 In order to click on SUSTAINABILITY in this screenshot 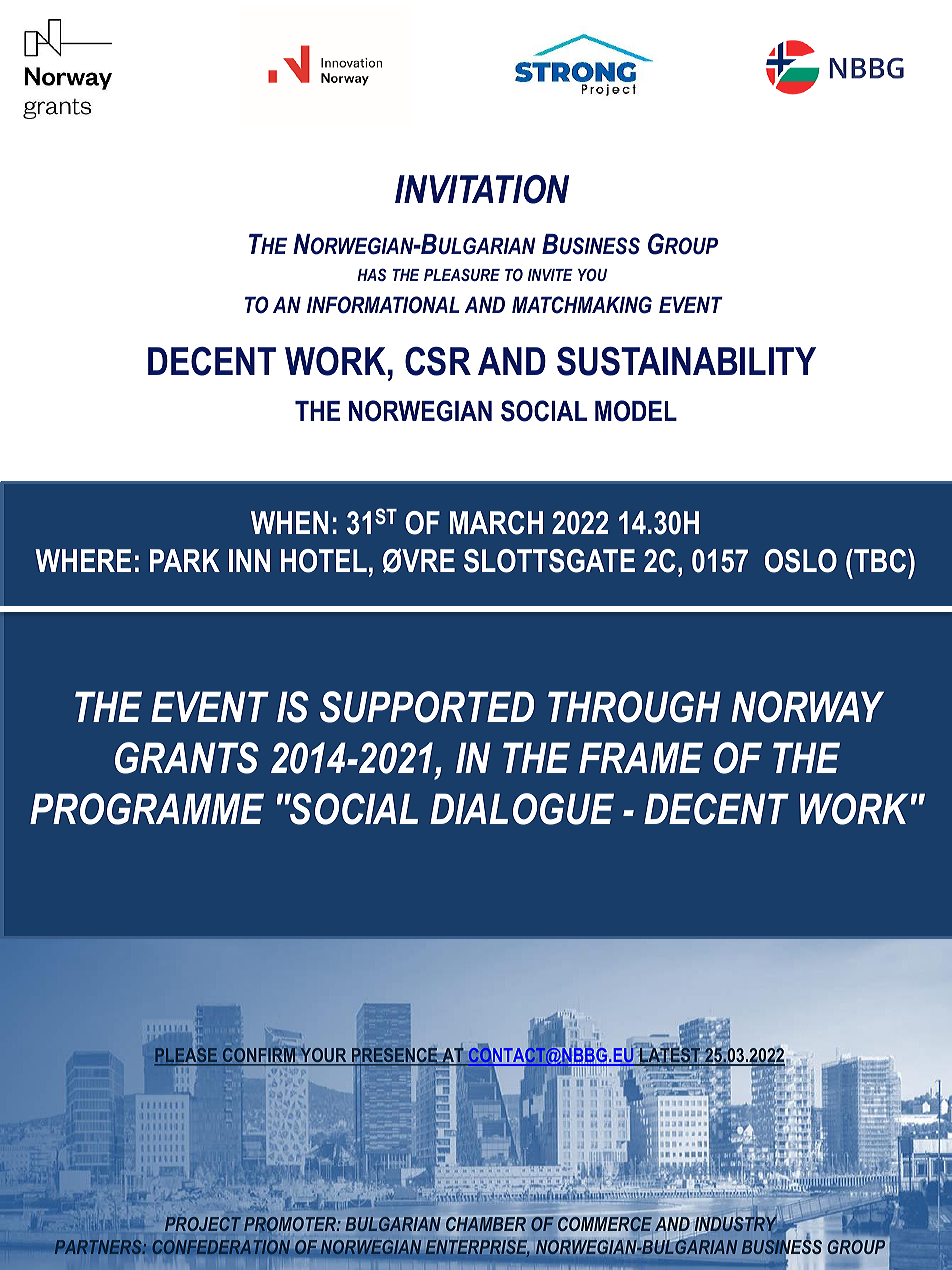, I will do `click(686, 361)`.
